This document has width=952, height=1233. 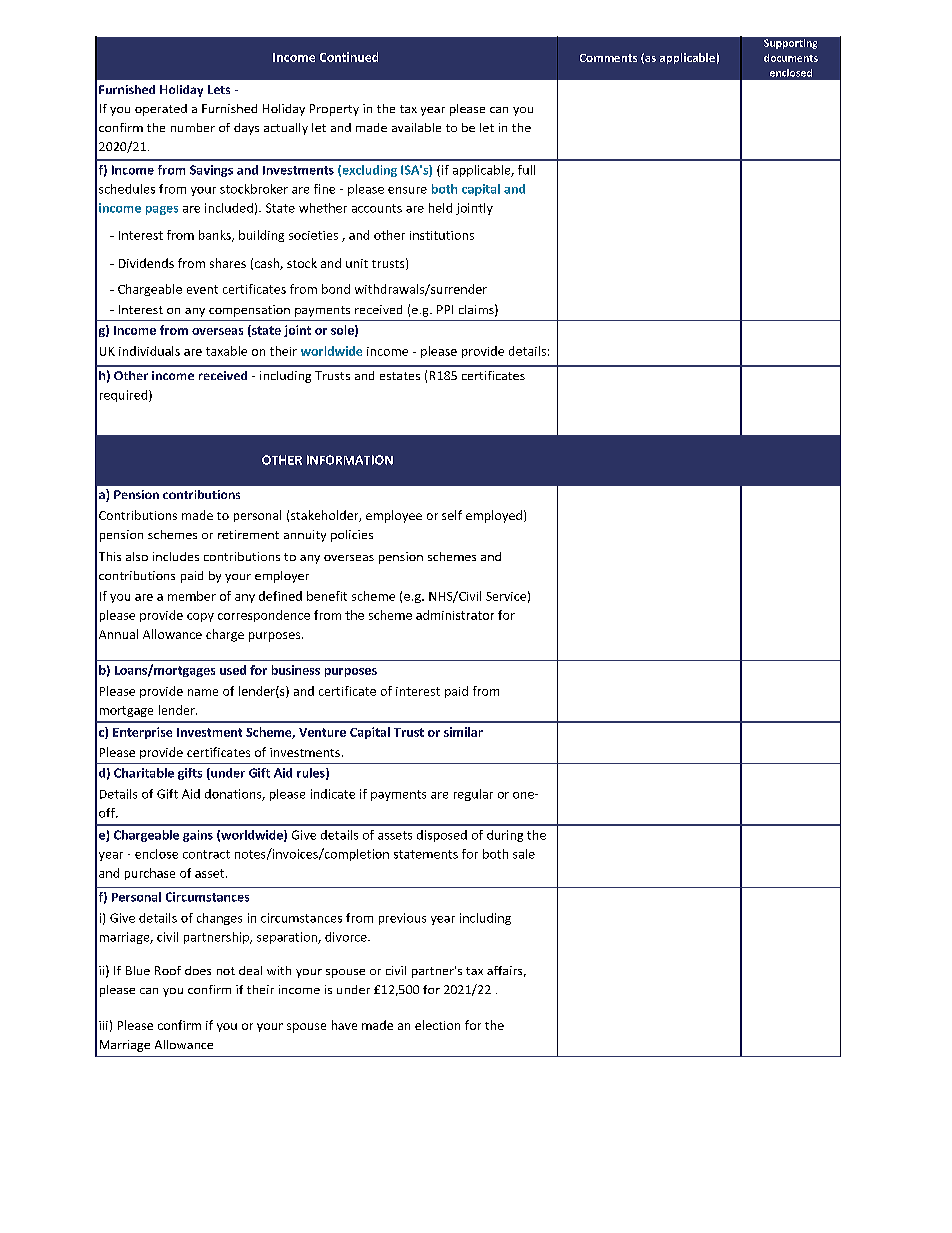 I want to click on available, so click(x=416, y=127).
